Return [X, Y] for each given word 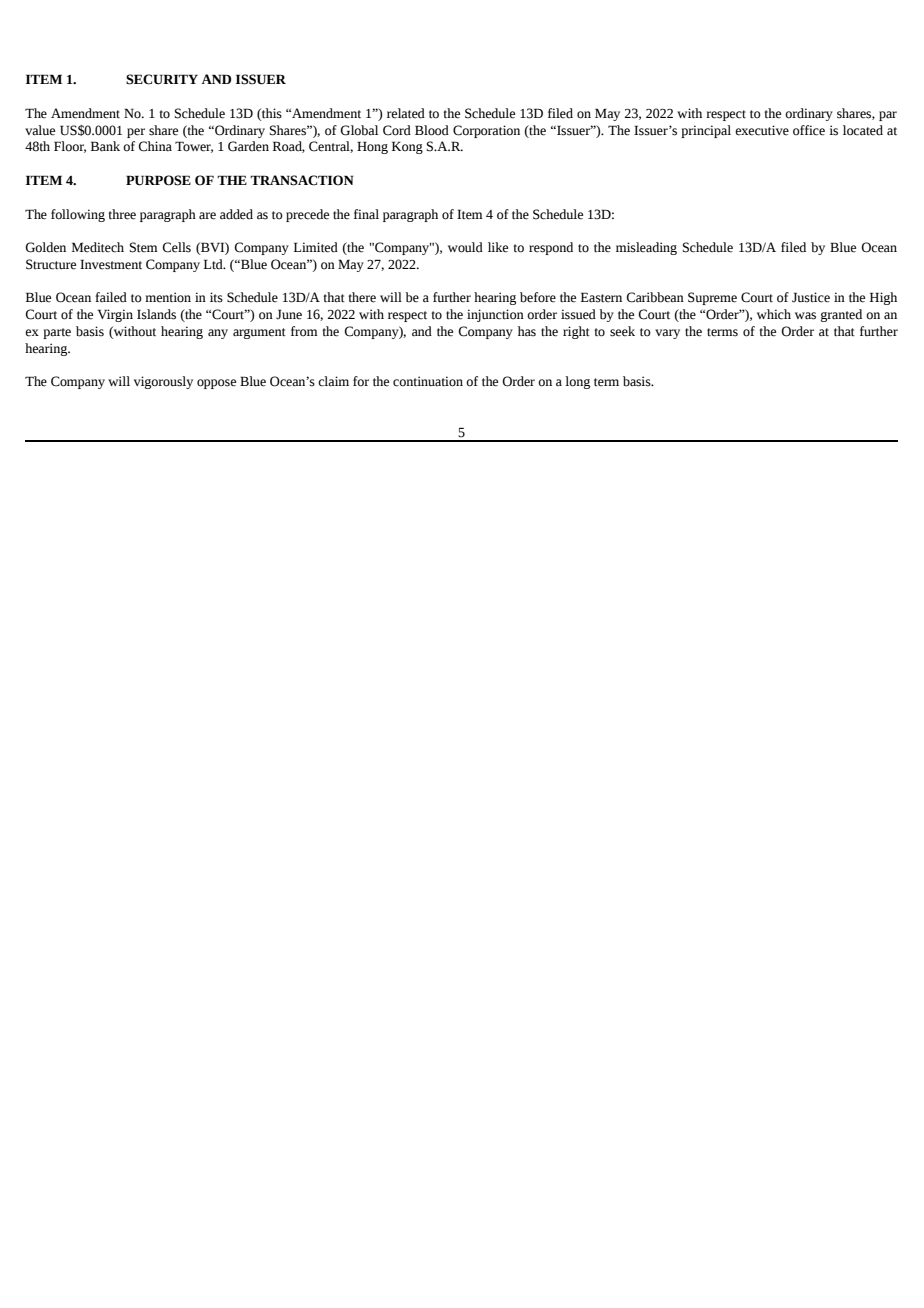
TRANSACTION [302, 180]
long [577, 382]
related [406, 113]
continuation [428, 381]
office [809, 130]
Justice [811, 297]
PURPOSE [158, 180]
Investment [111, 264]
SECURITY [162, 79]
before [538, 297]
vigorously [163, 382]
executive [762, 130]
